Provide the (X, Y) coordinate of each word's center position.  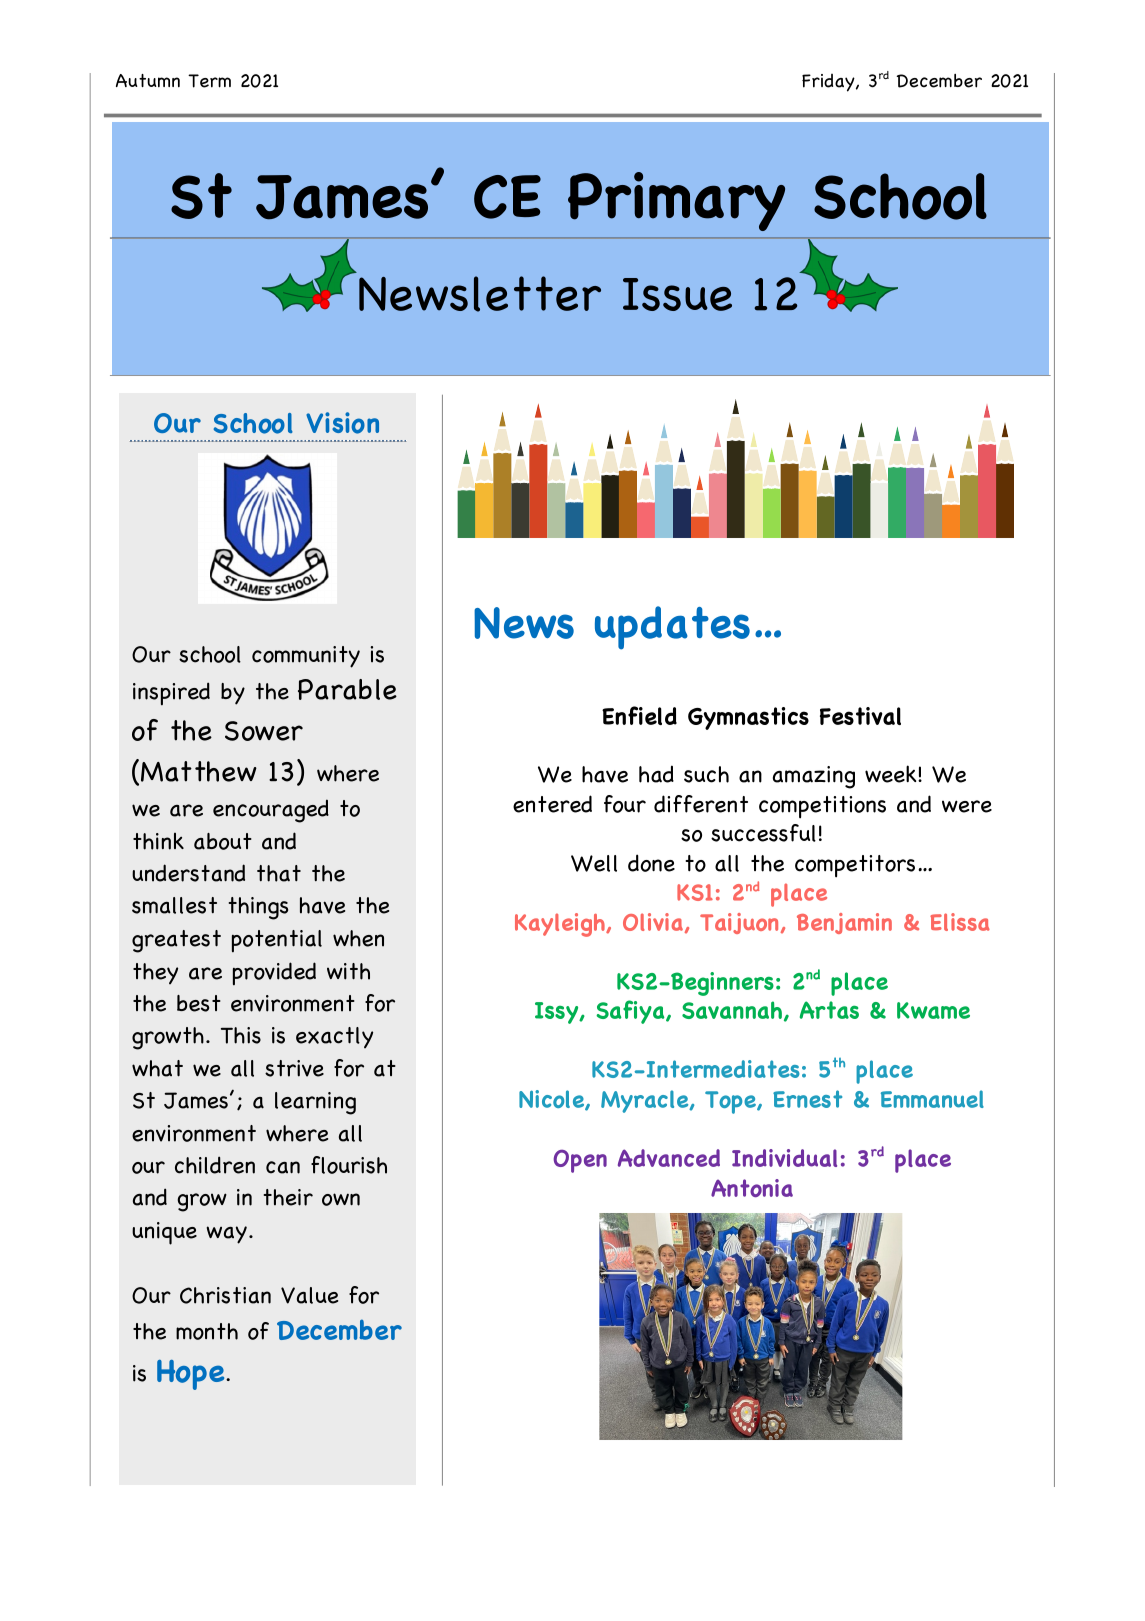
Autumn (148, 80)
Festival (860, 716)
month (207, 1331)
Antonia (752, 1188)
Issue (677, 294)
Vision (342, 423)
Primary (676, 201)
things (258, 908)
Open (580, 1161)
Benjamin (844, 923)
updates (672, 628)
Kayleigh (561, 925)
